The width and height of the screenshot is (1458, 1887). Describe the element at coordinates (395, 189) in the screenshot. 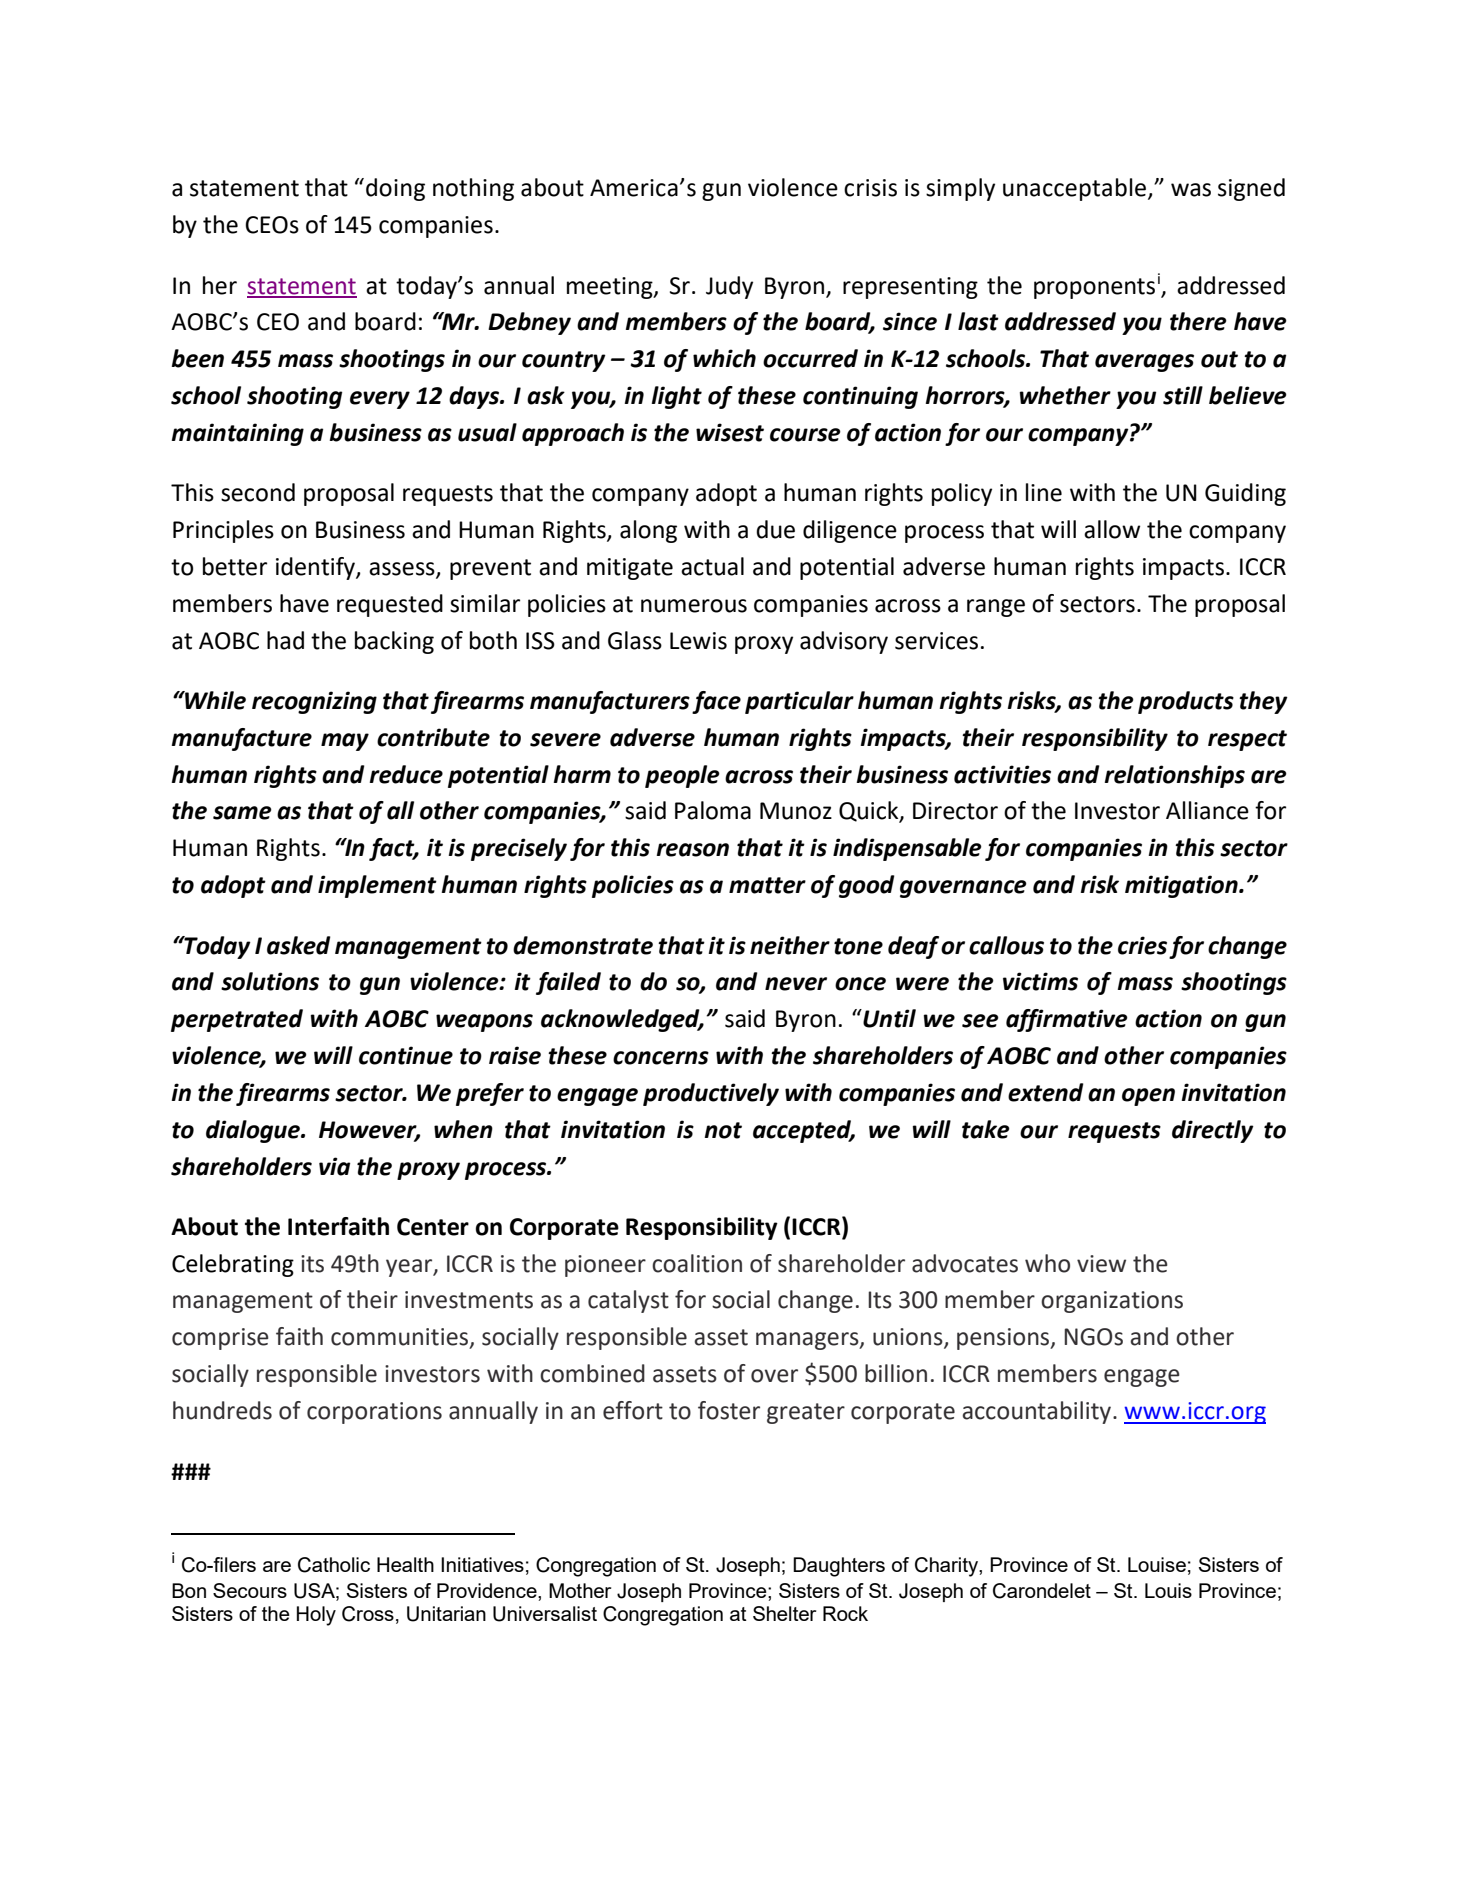

I see `doing` at that location.
